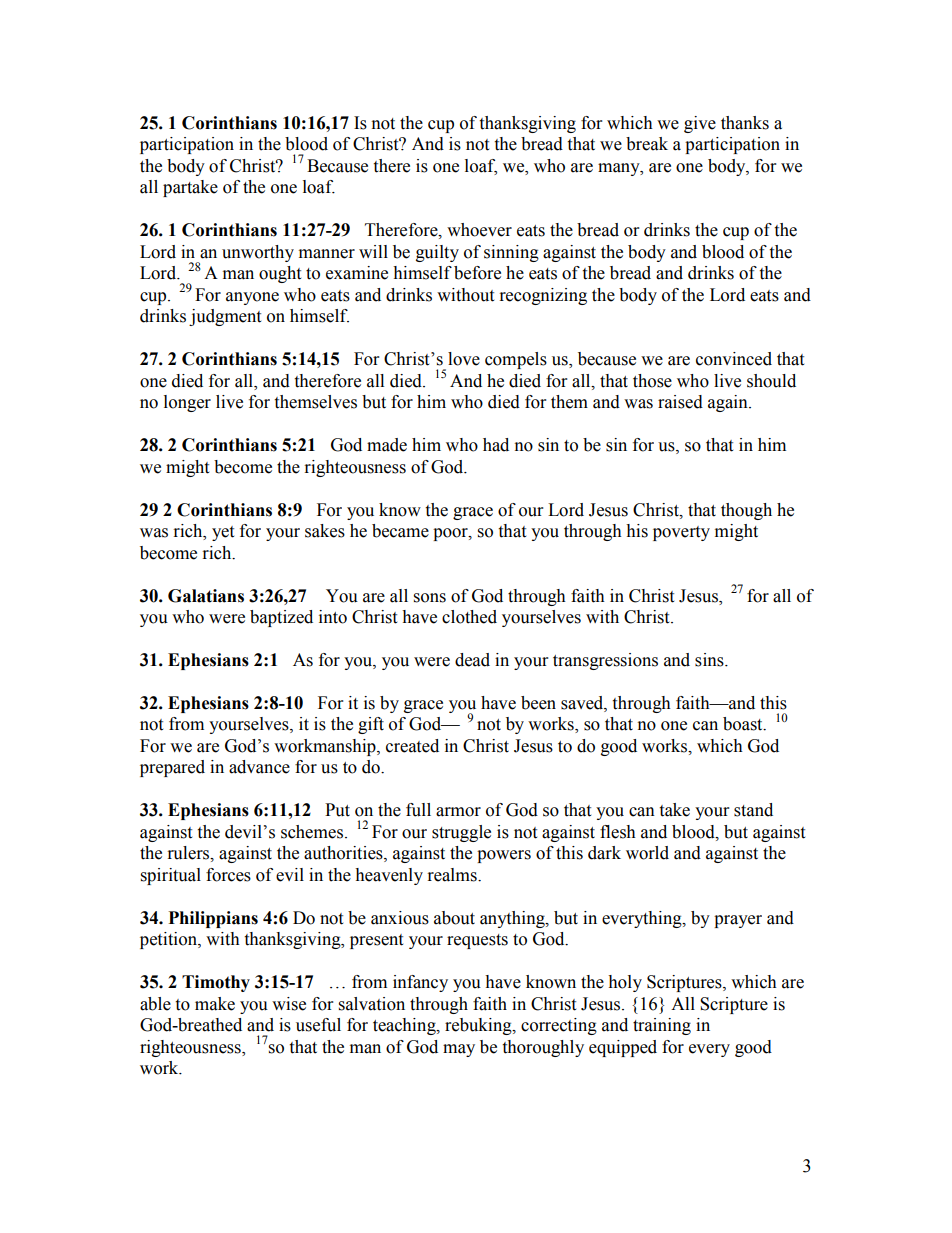 The width and height of the screenshot is (952, 1233). I want to click on give, so click(700, 124).
